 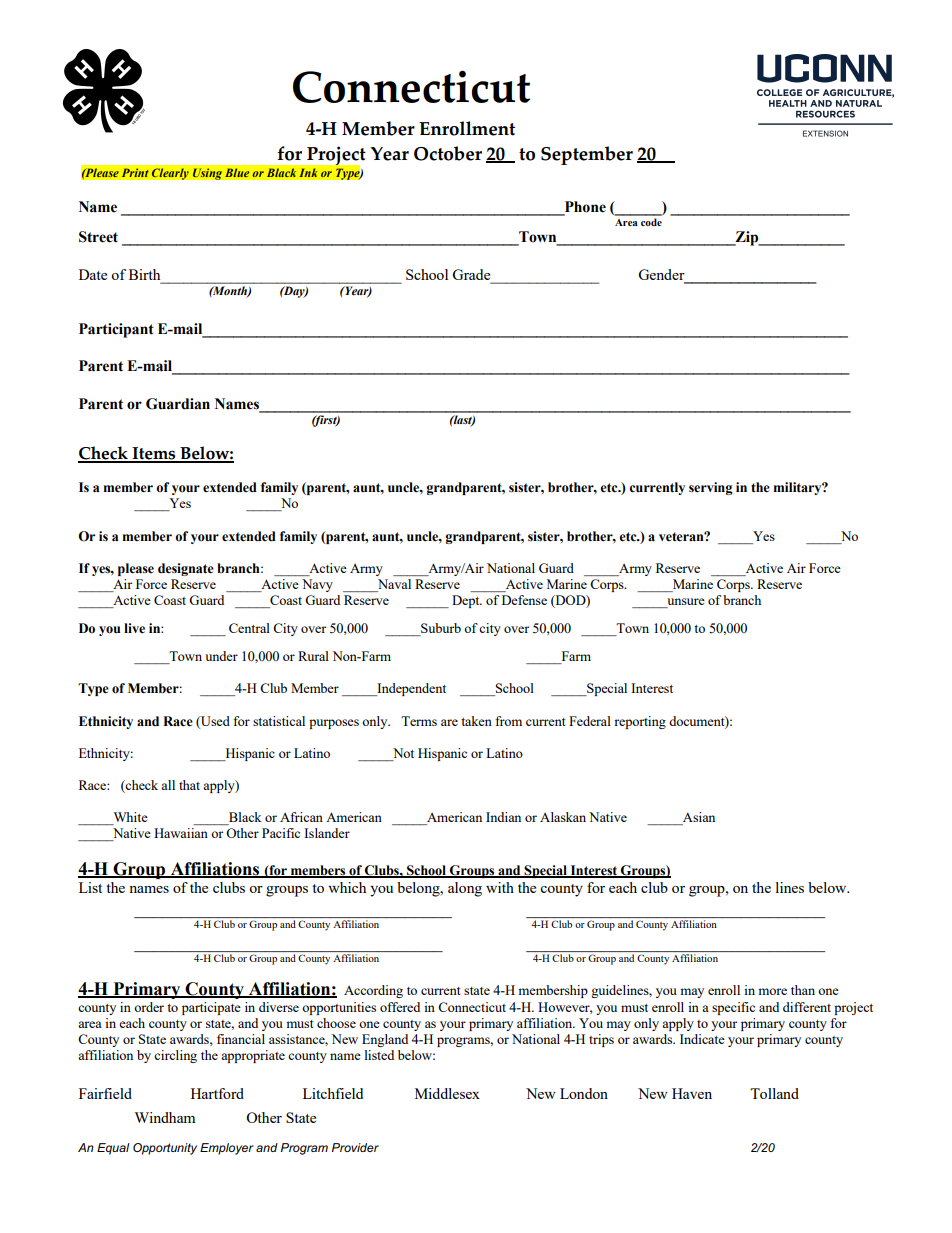 What do you see at coordinates (154, 454) in the screenshot?
I see `Items` at bounding box center [154, 454].
